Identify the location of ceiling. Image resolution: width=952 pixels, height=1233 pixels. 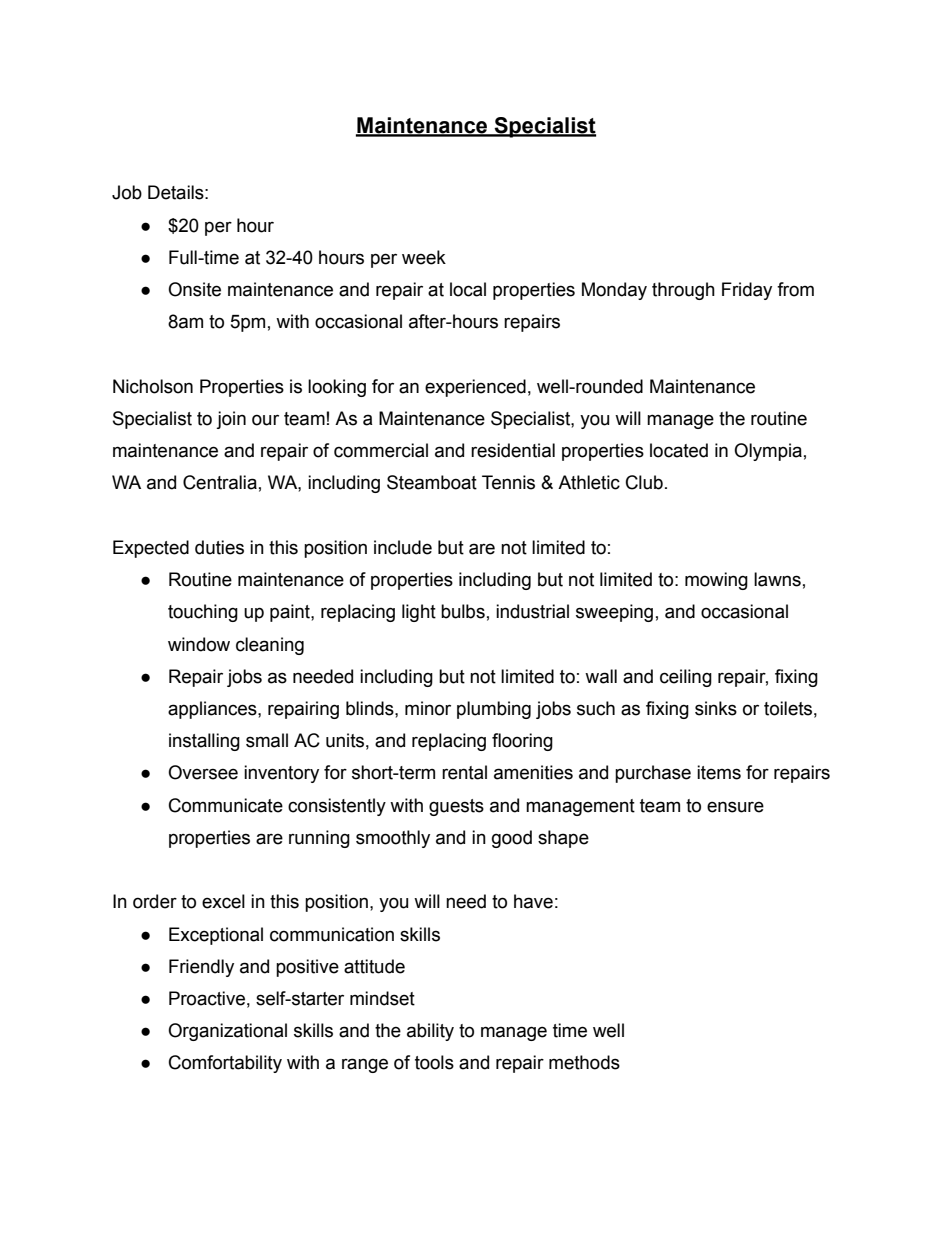
(686, 678).
